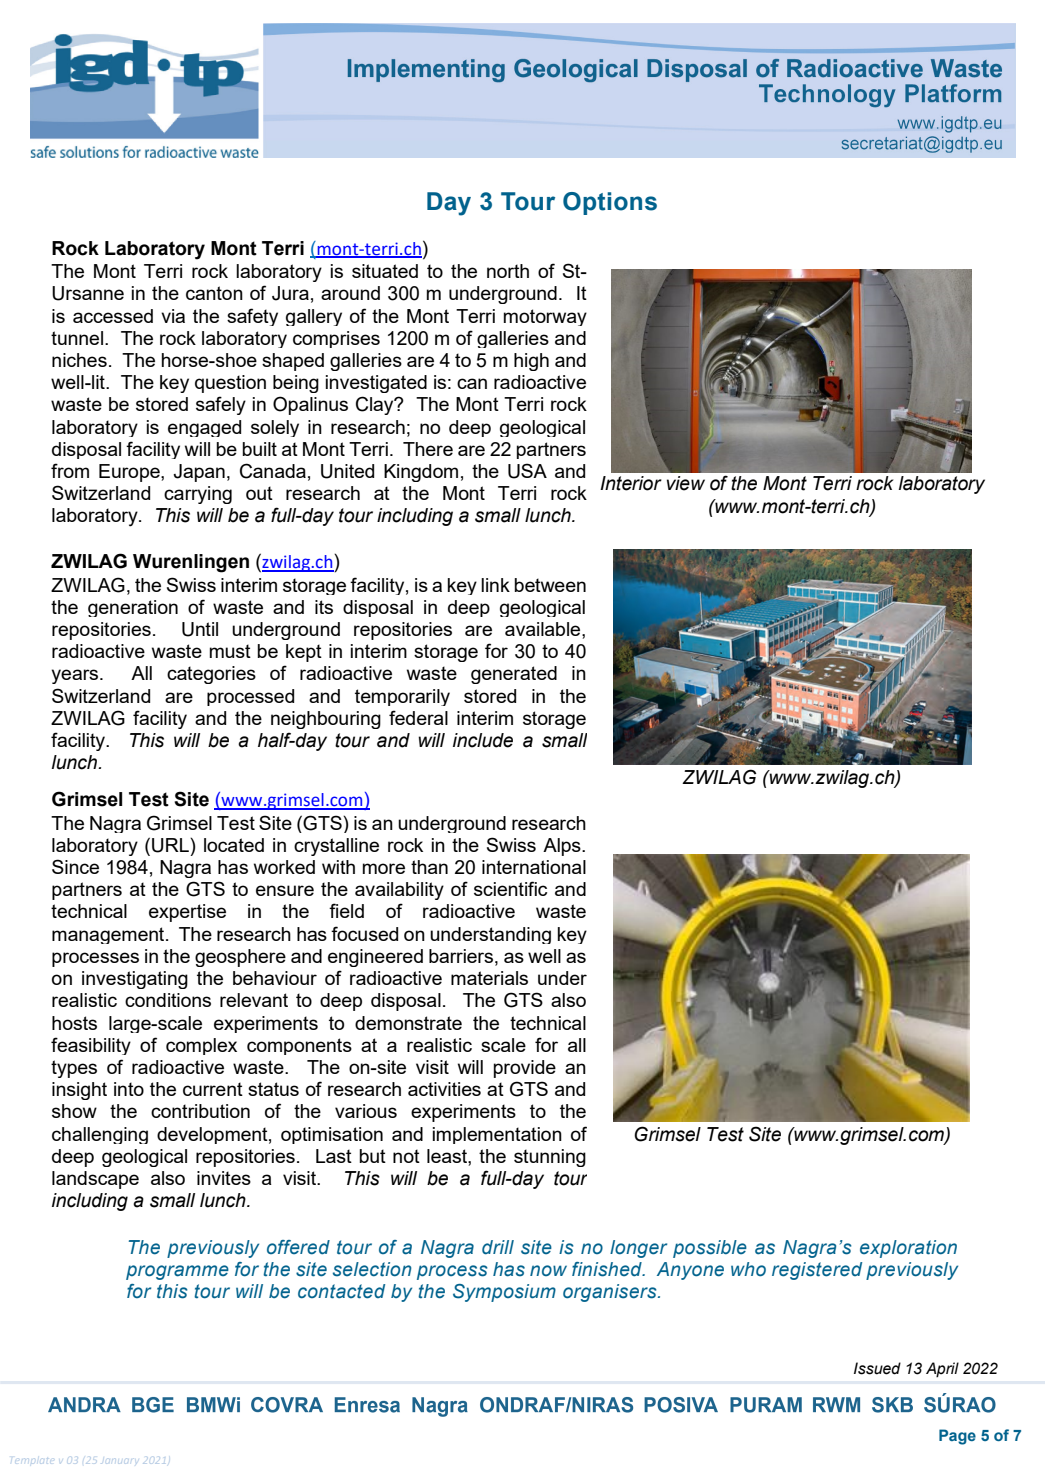 The image size is (1045, 1478). Describe the element at coordinates (686, 483) in the page. I see `view` at that location.
